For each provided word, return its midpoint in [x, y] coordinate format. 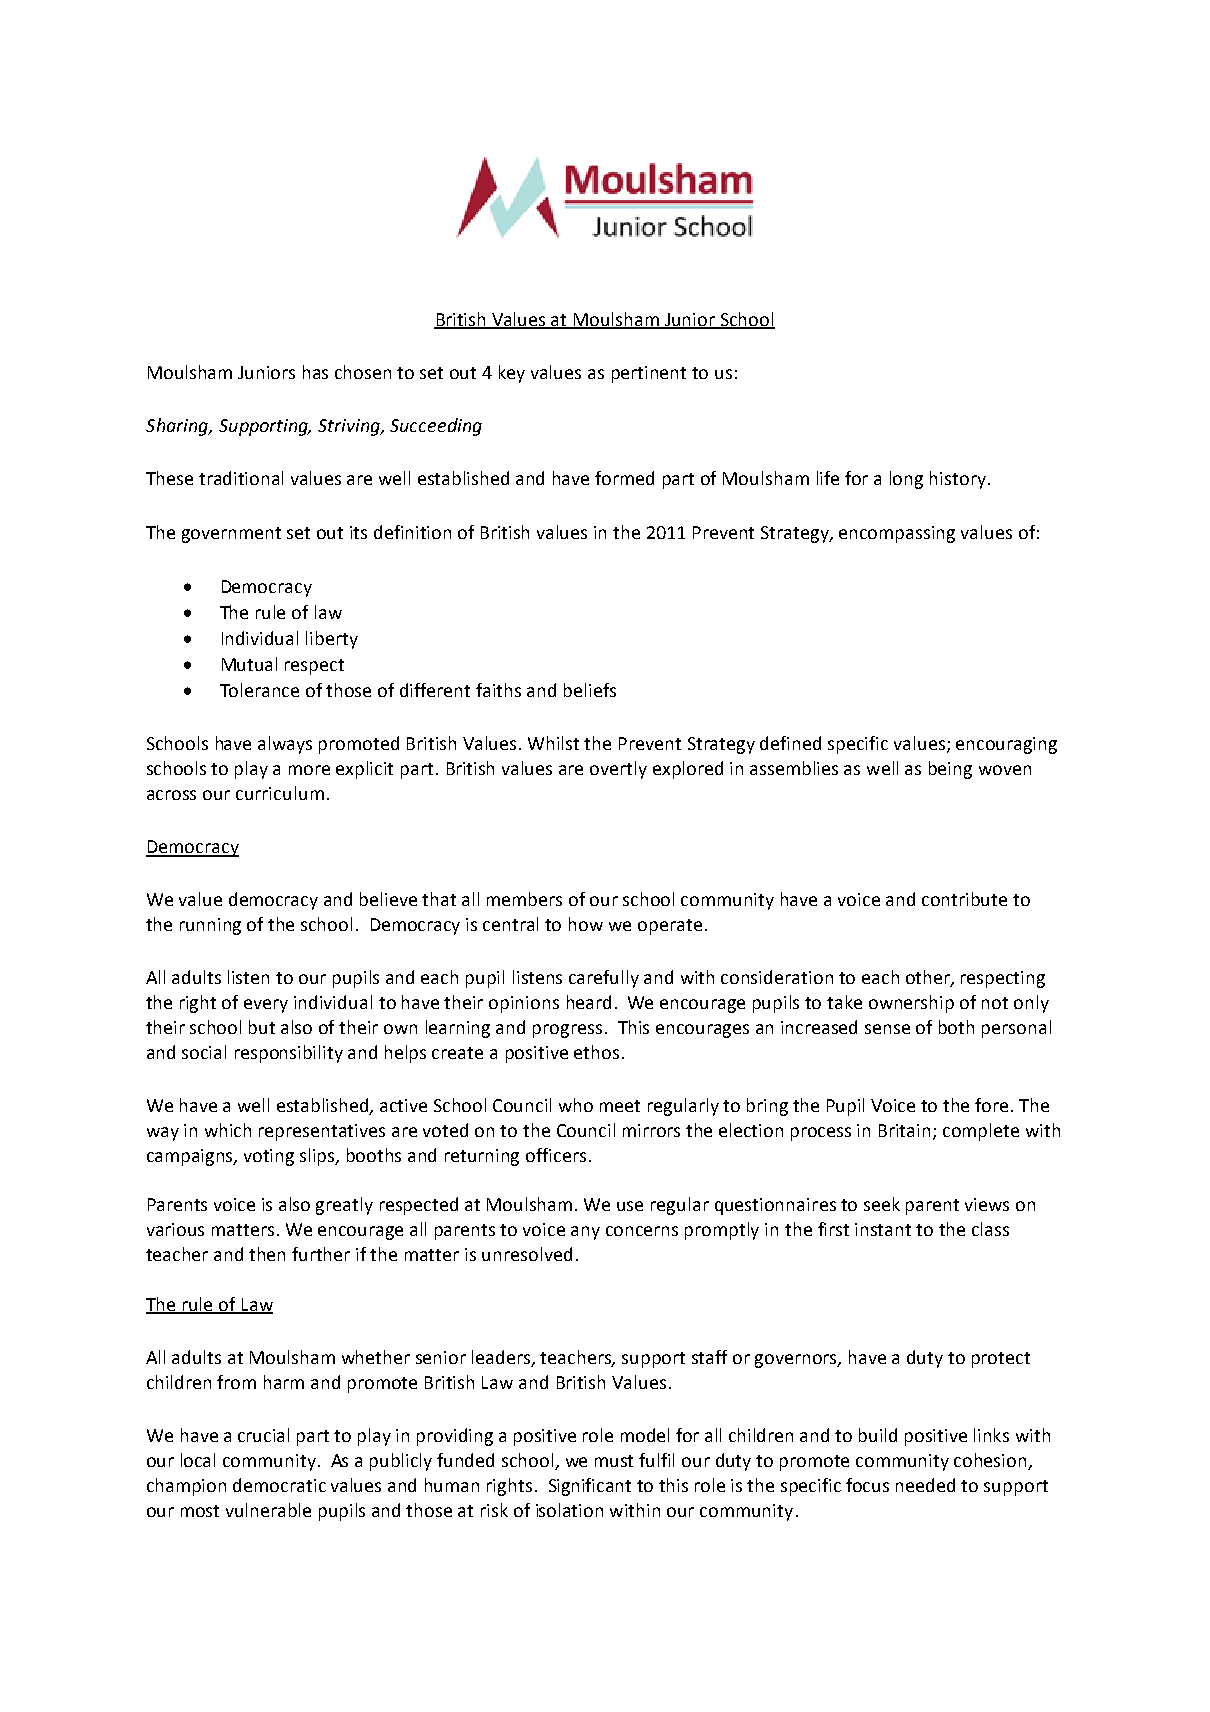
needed [925, 1485]
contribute [964, 899]
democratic [279, 1485]
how [586, 924]
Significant [590, 1487]
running [210, 926]
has [315, 372]
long [906, 480]
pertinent [649, 374]
